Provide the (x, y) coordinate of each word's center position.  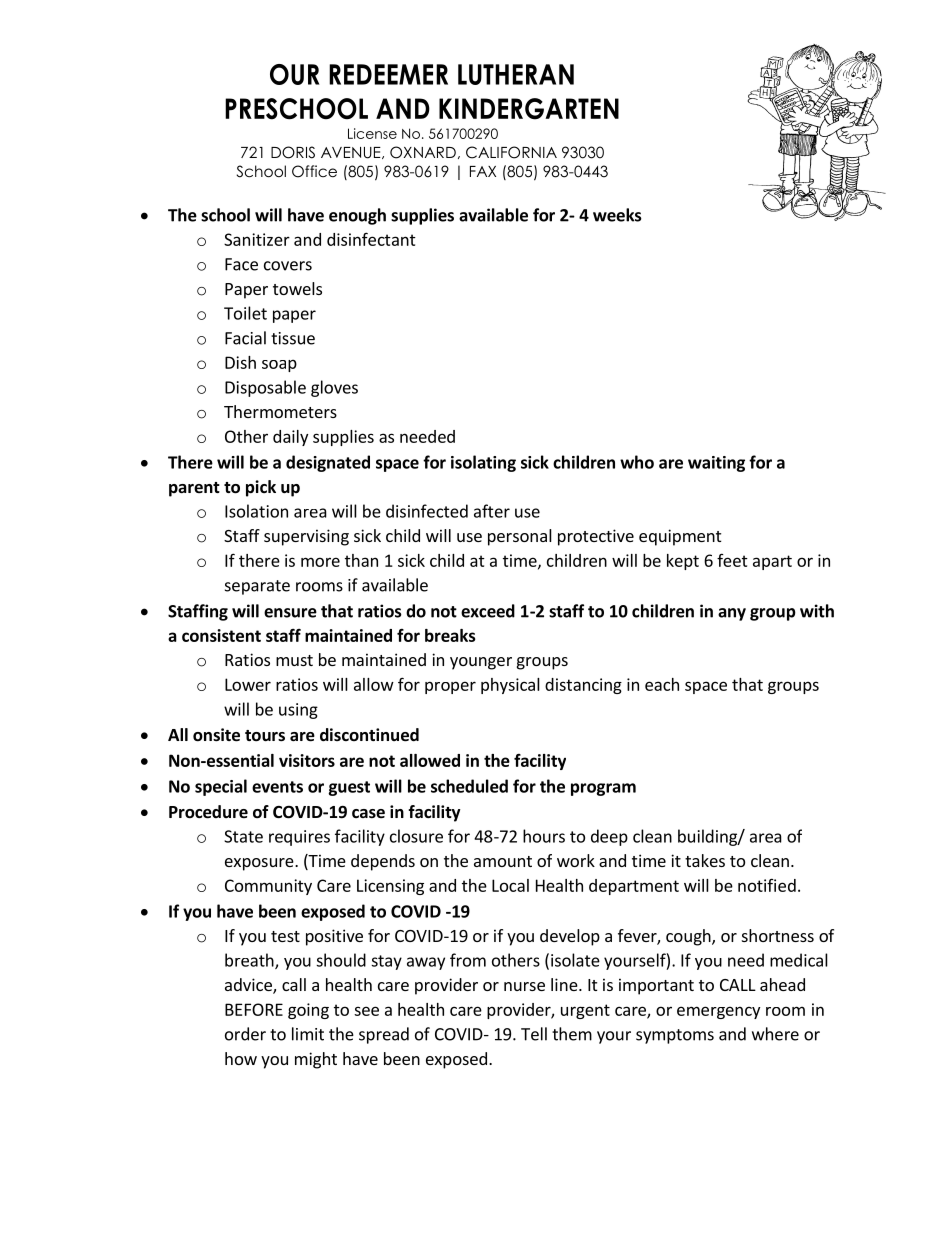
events (277, 787)
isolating (483, 463)
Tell (534, 1034)
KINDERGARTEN (529, 109)
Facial (245, 338)
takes (705, 860)
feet (732, 560)
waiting (716, 464)
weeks (617, 215)
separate (257, 587)
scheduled (469, 786)
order (245, 1034)
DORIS (293, 152)
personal (520, 537)
